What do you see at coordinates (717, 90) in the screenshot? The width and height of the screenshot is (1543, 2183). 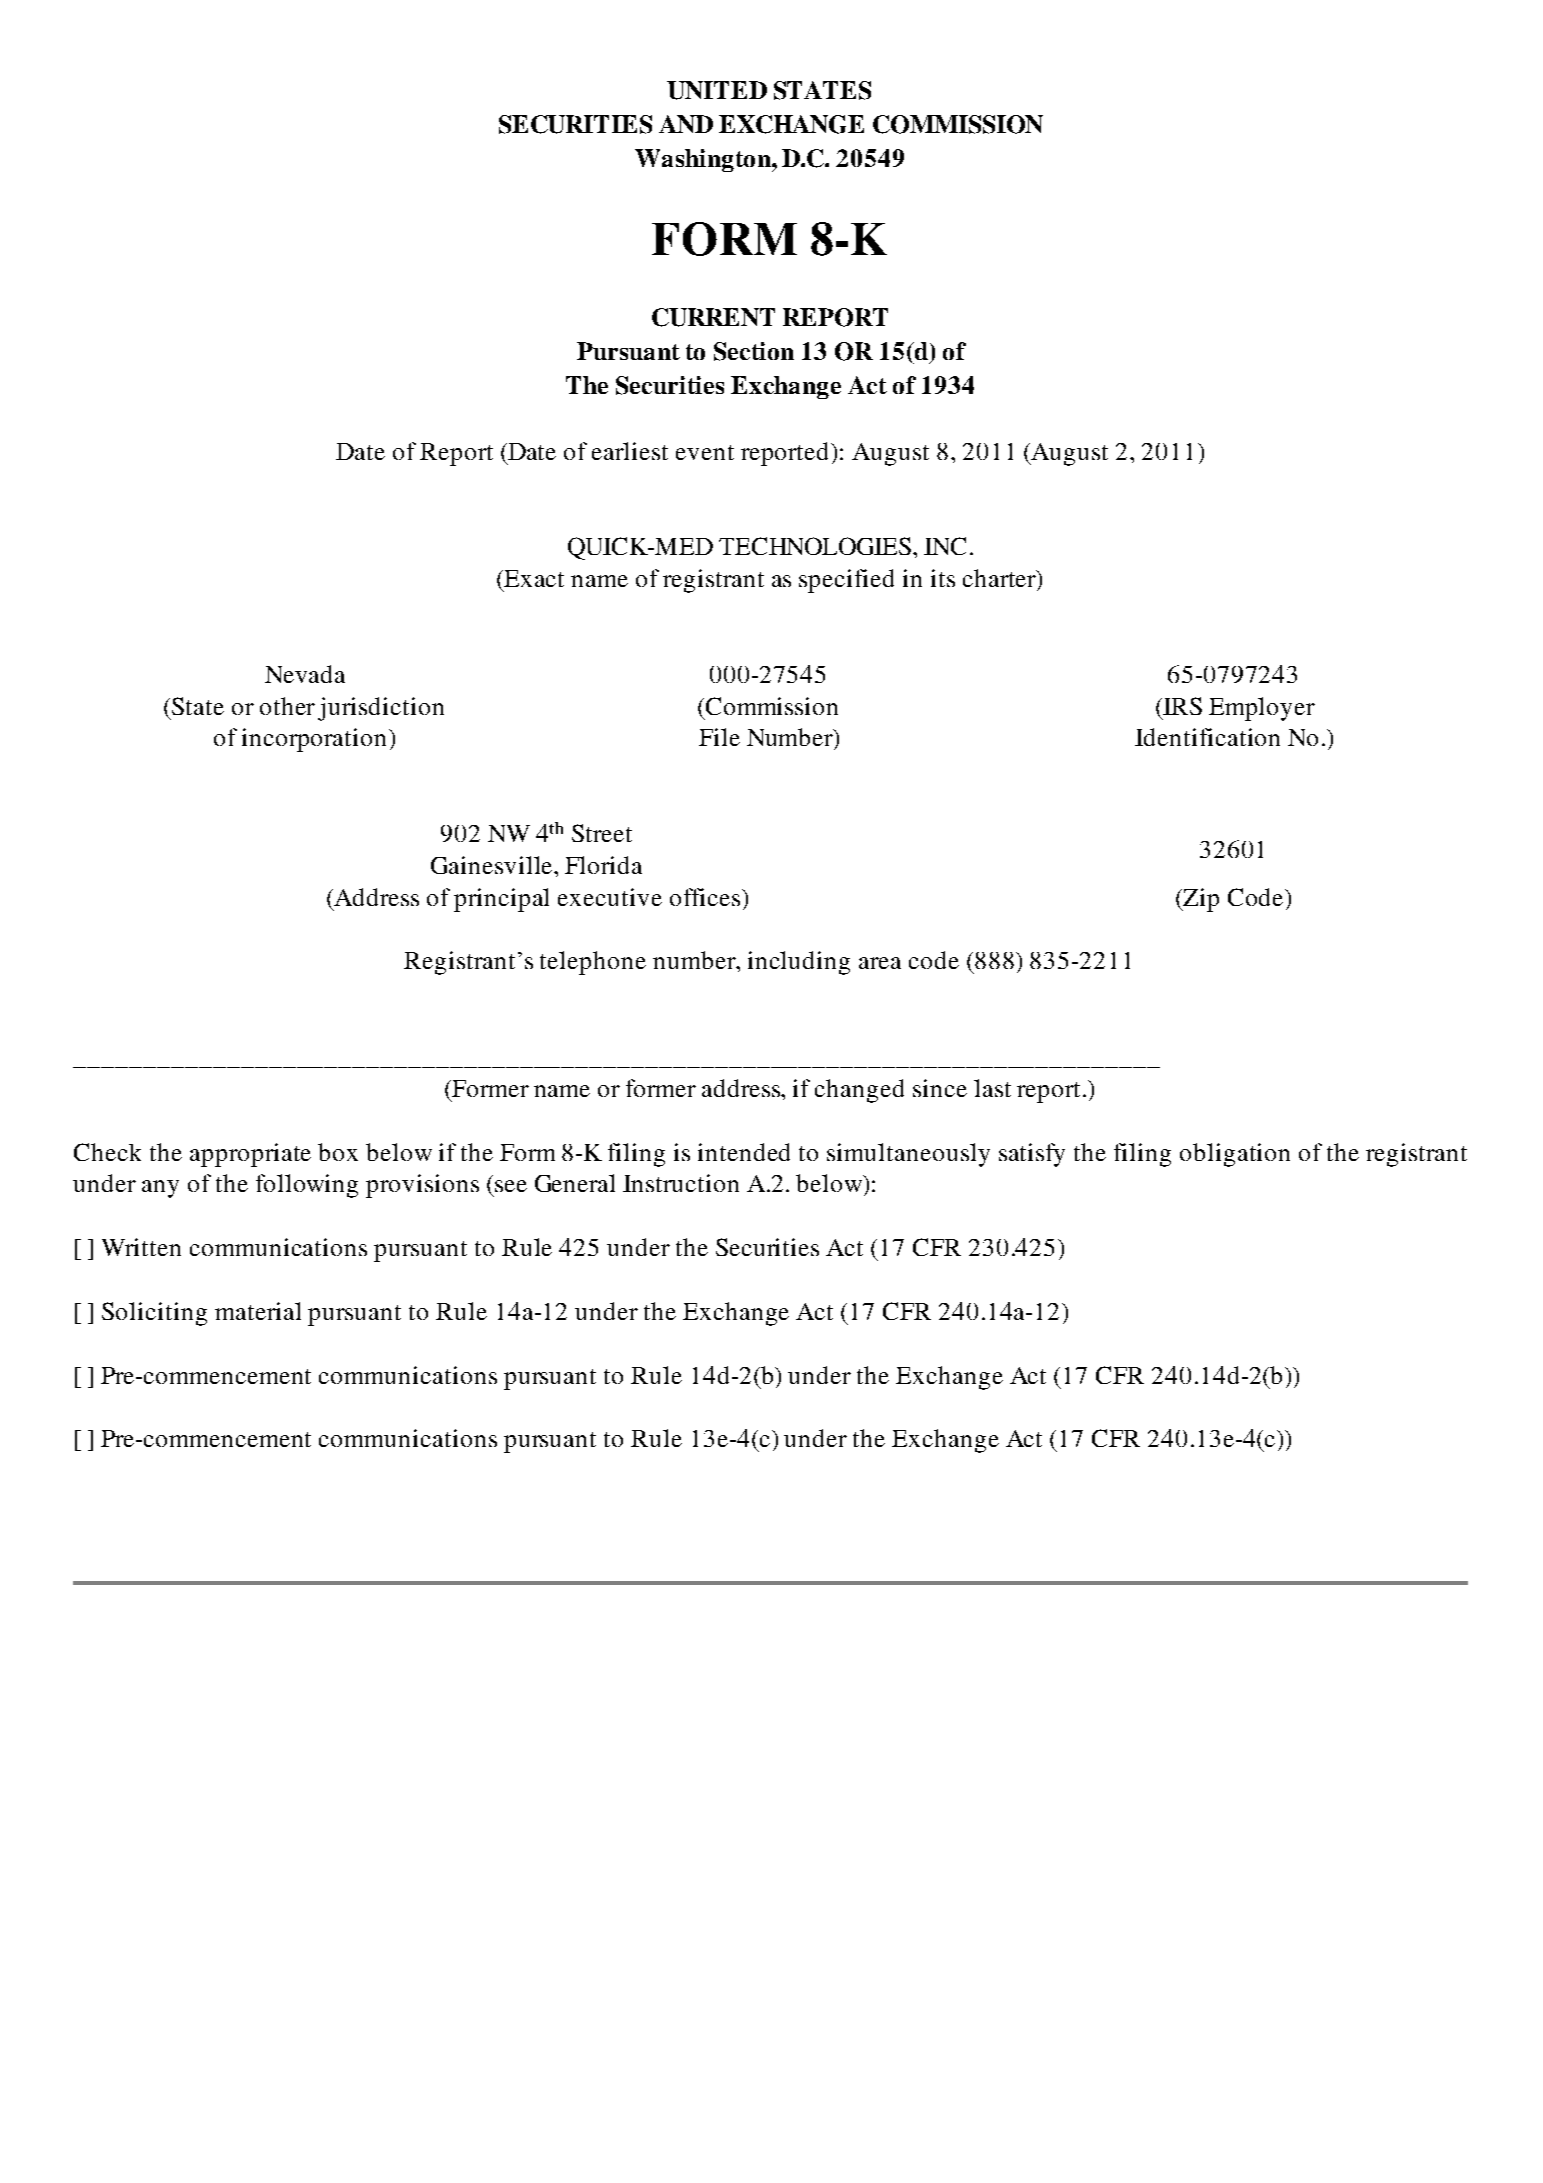 I see `UNITED` at bounding box center [717, 90].
